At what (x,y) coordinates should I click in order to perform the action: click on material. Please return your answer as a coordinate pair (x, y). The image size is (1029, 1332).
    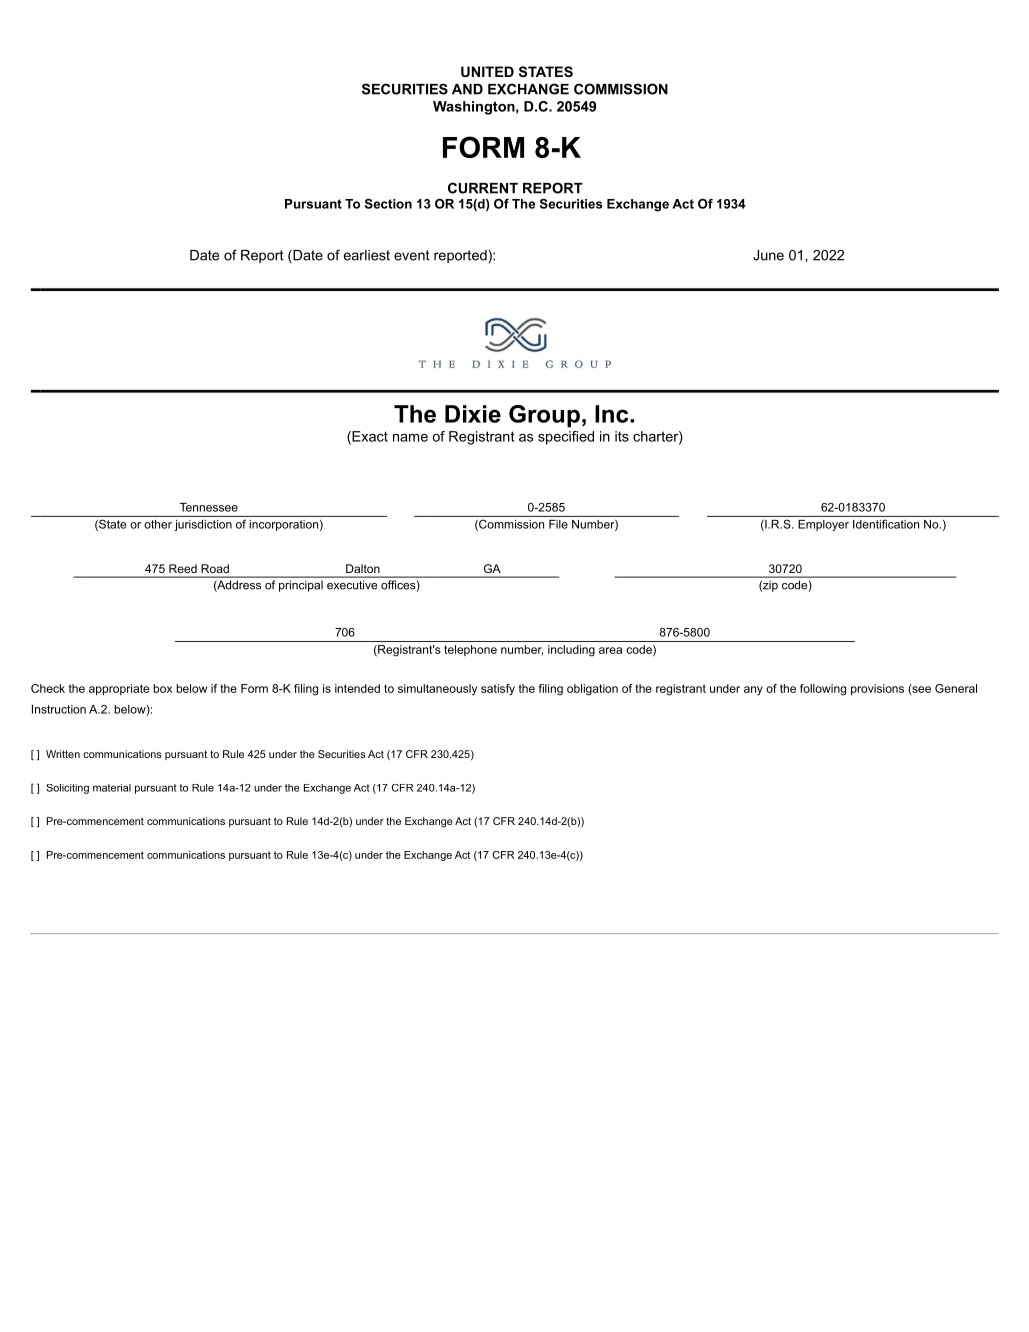
    Looking at the image, I should click on (112, 788).
